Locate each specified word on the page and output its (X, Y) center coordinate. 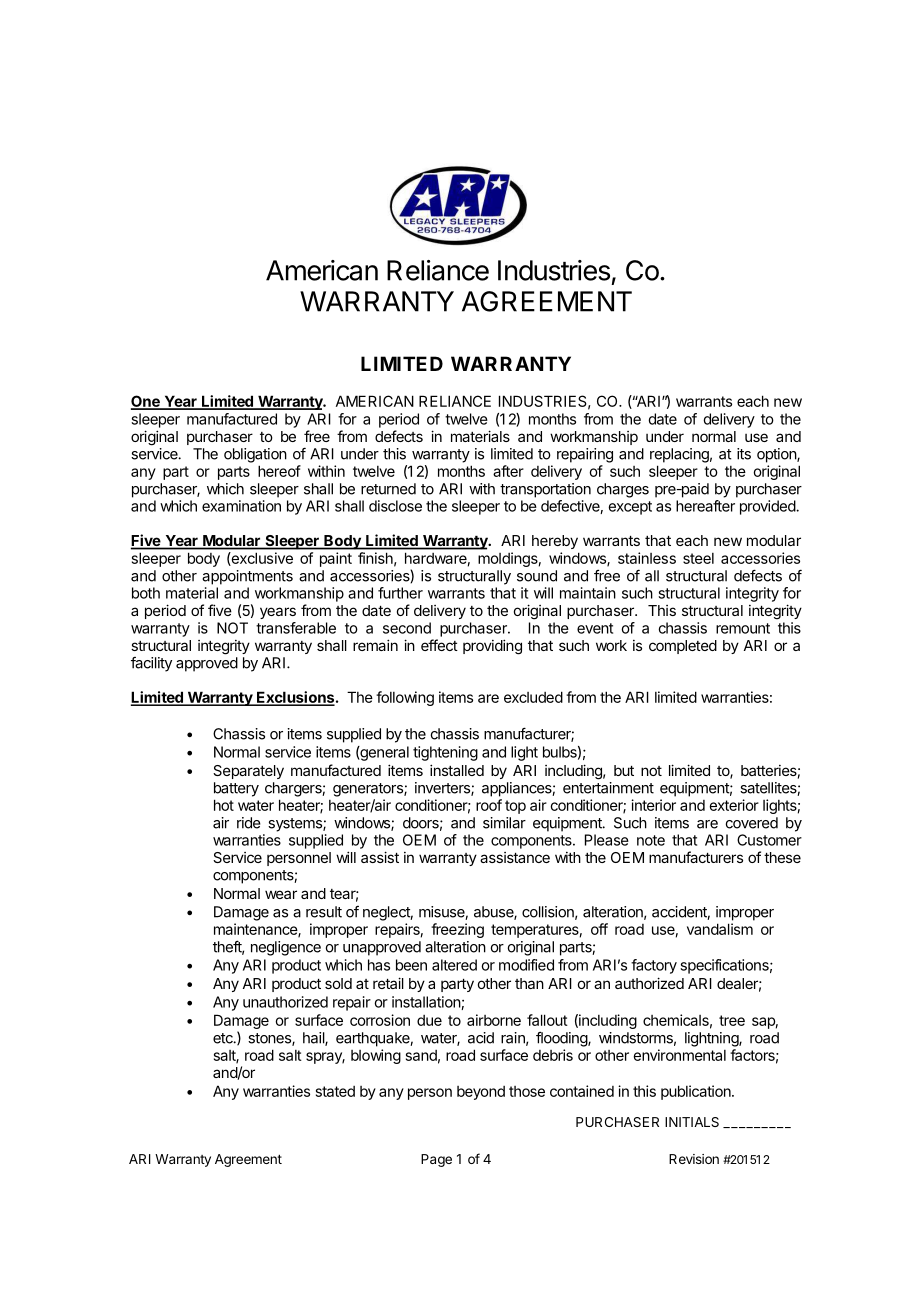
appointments (247, 577)
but (624, 770)
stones (270, 1039)
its (744, 454)
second (407, 628)
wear (281, 894)
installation (427, 1003)
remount (743, 628)
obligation (255, 455)
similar (504, 823)
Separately (248, 772)
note (651, 840)
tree (732, 1020)
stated (335, 1091)
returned (388, 489)
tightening (445, 753)
